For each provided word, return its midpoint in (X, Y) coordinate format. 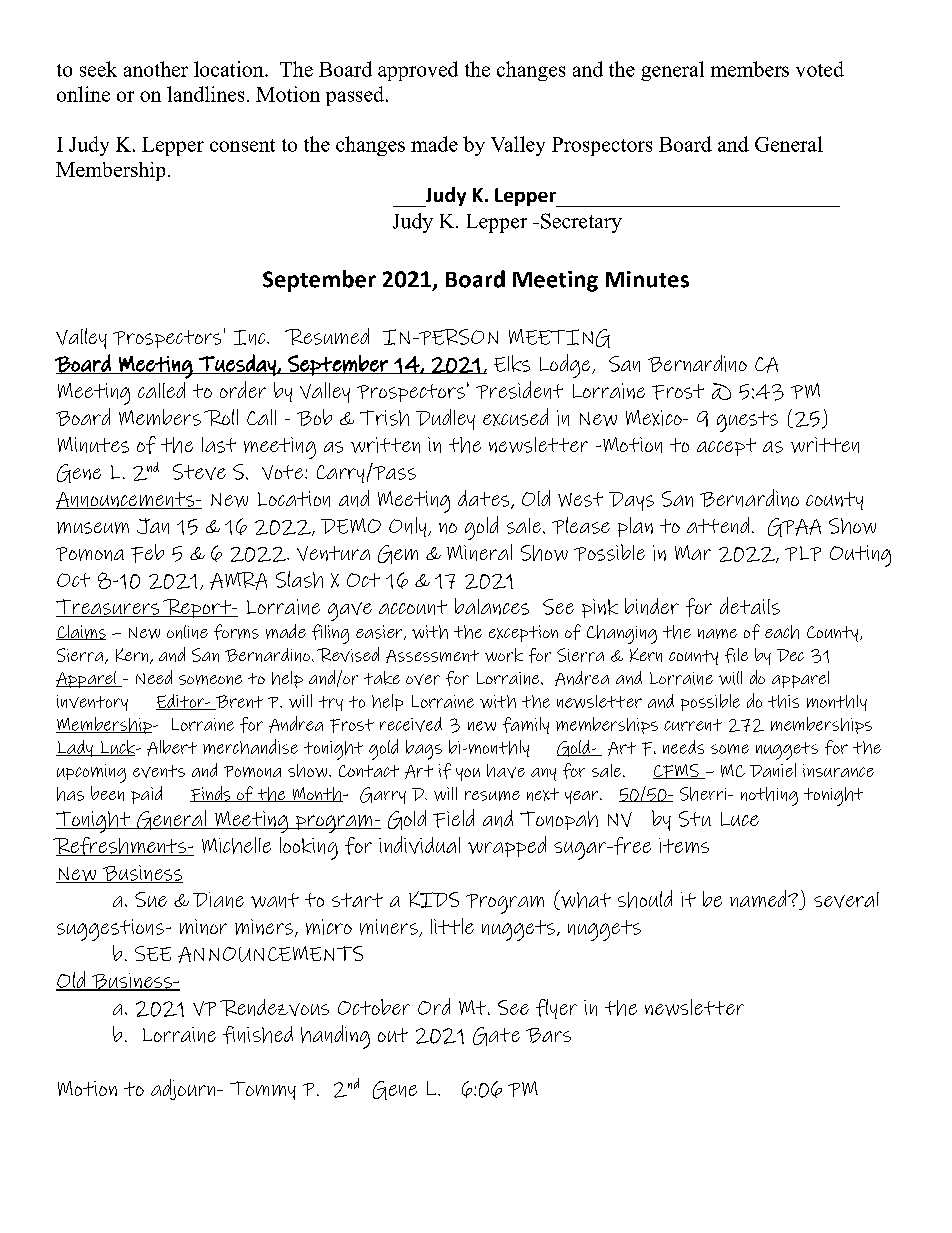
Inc (251, 337)
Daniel (773, 770)
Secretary (581, 223)
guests (747, 421)
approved (418, 71)
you (468, 774)
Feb (147, 553)
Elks (512, 363)
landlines (205, 94)
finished (258, 1035)
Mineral (479, 552)
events (159, 771)
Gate (496, 1036)
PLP (803, 553)
